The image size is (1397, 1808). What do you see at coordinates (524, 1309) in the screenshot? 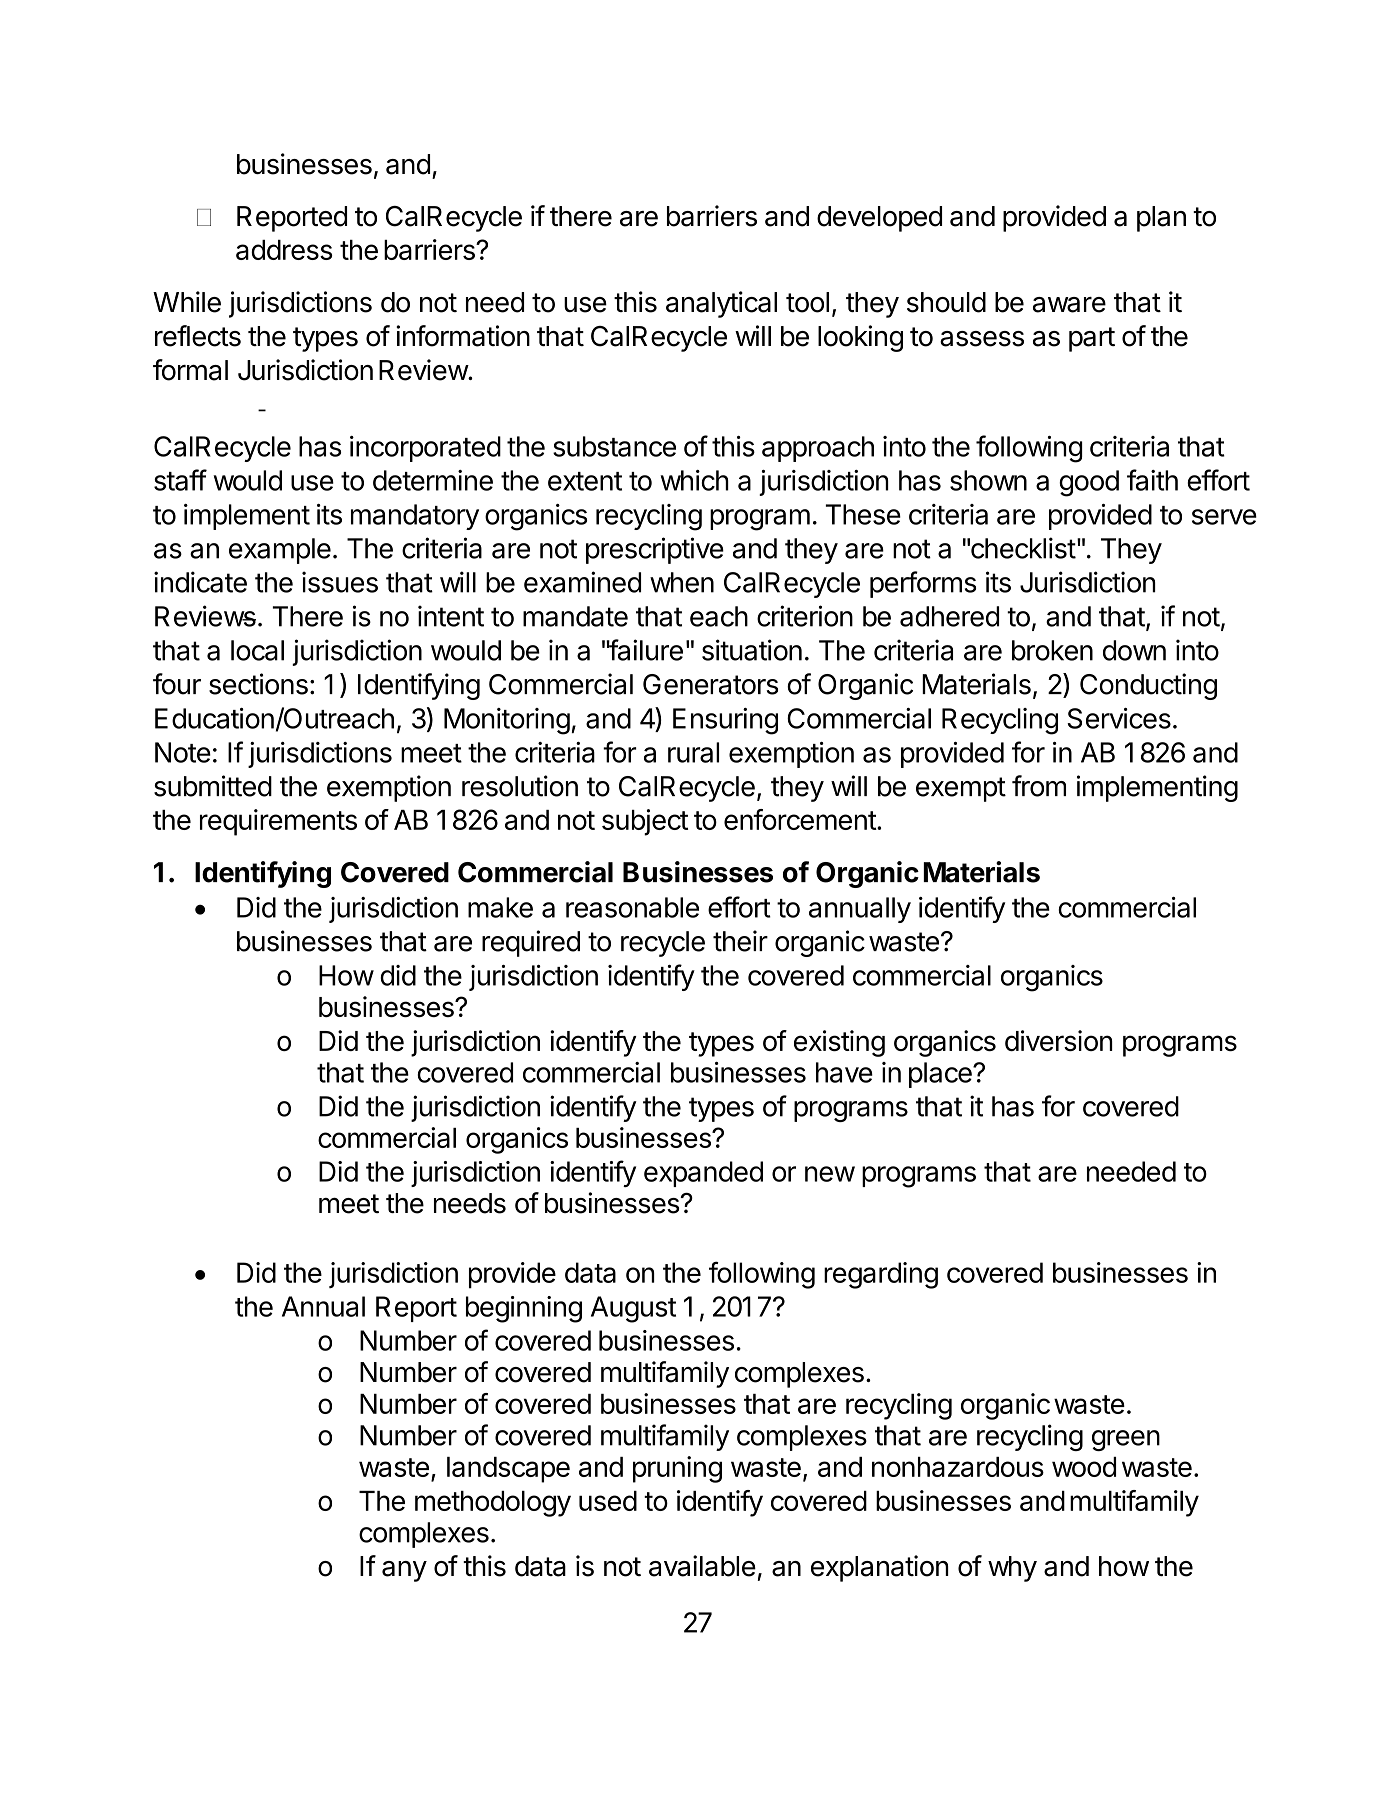
I see `beginning` at bounding box center [524, 1309].
